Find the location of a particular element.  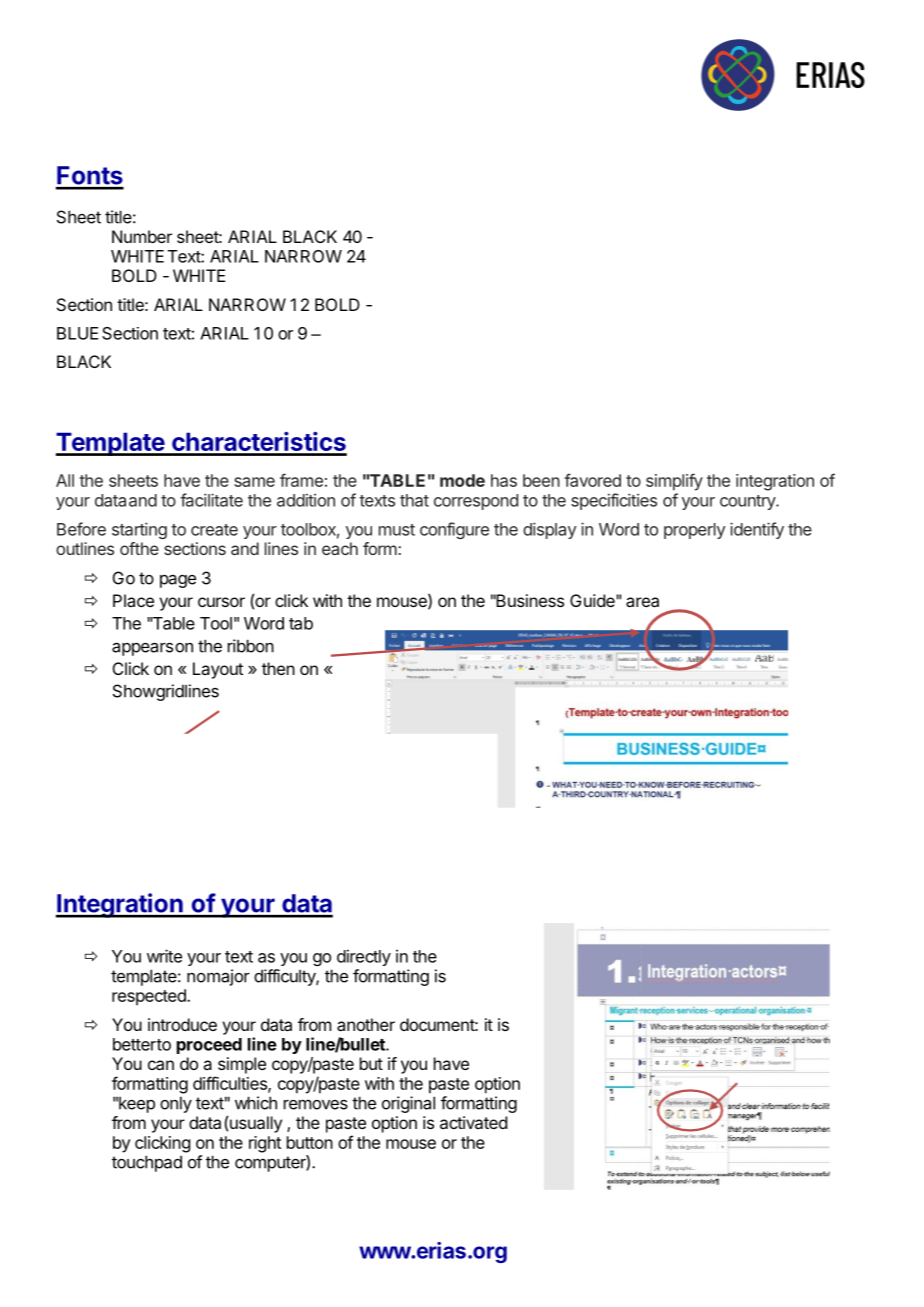

Layout is located at coordinates (218, 670).
